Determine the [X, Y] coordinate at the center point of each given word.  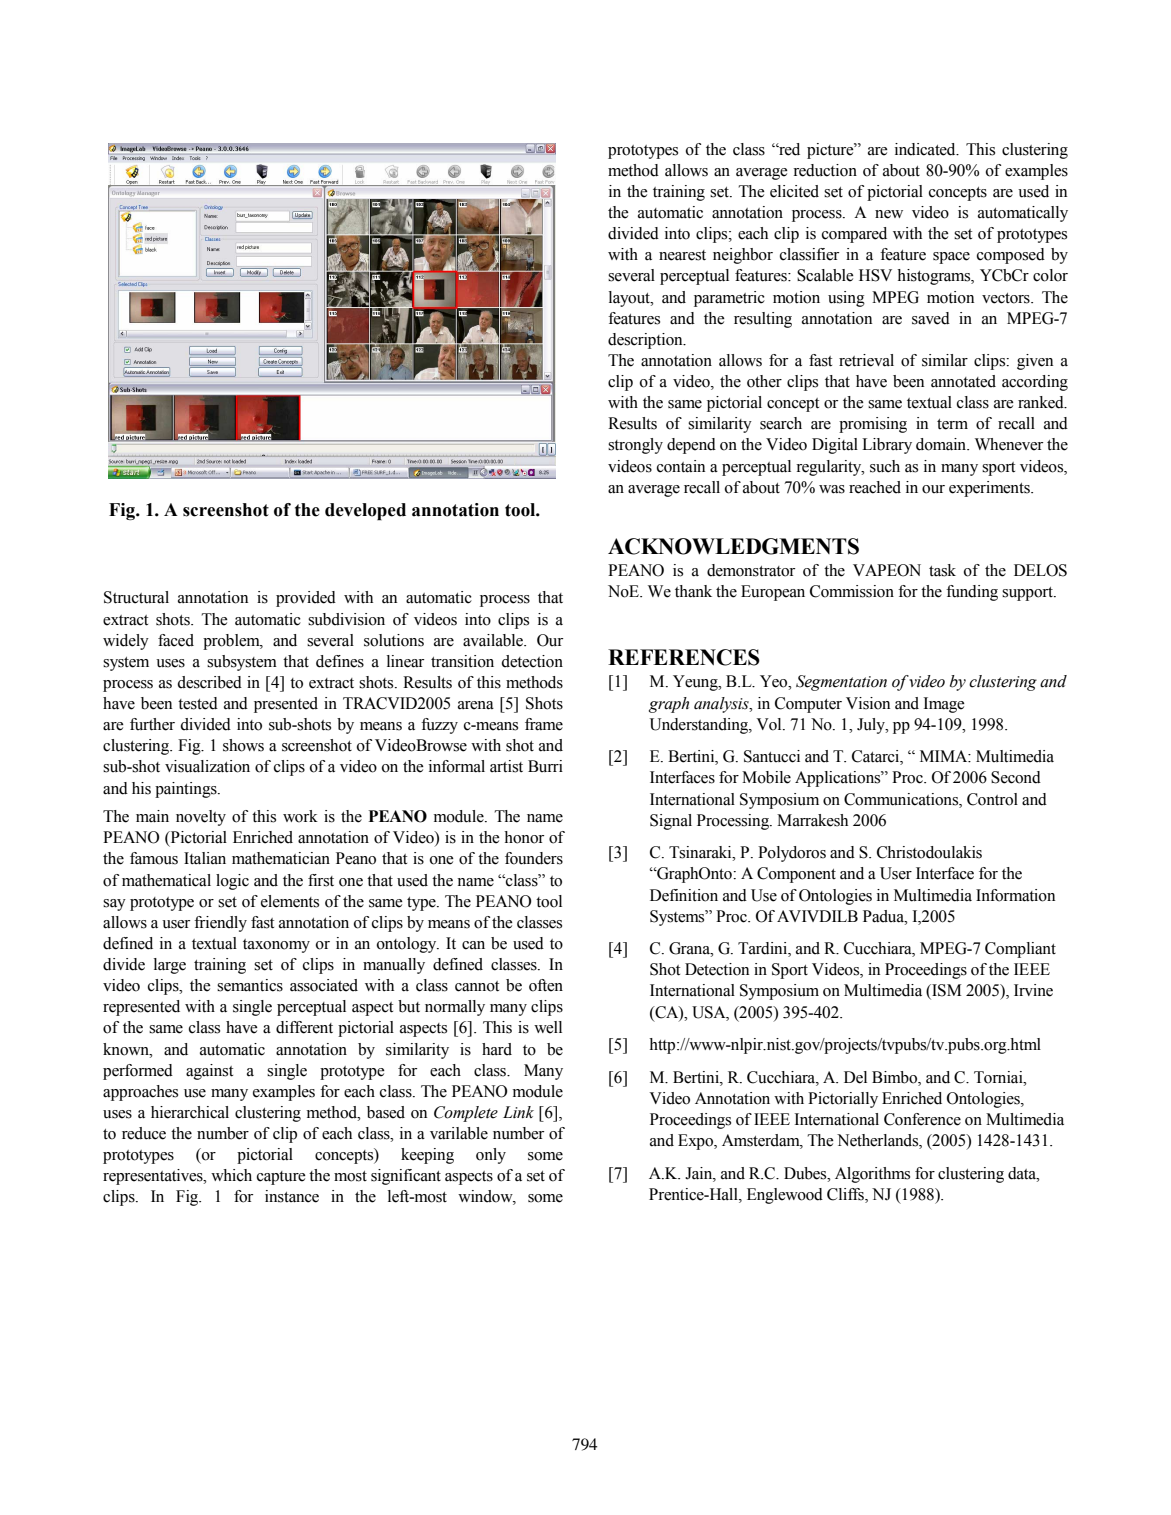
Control [992, 799]
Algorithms [872, 1175]
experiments [990, 489]
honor [524, 837]
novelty [201, 818]
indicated [926, 149]
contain [681, 466]
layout [630, 299]
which [231, 1175]
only [491, 1156]
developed [365, 512]
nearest [682, 255]
